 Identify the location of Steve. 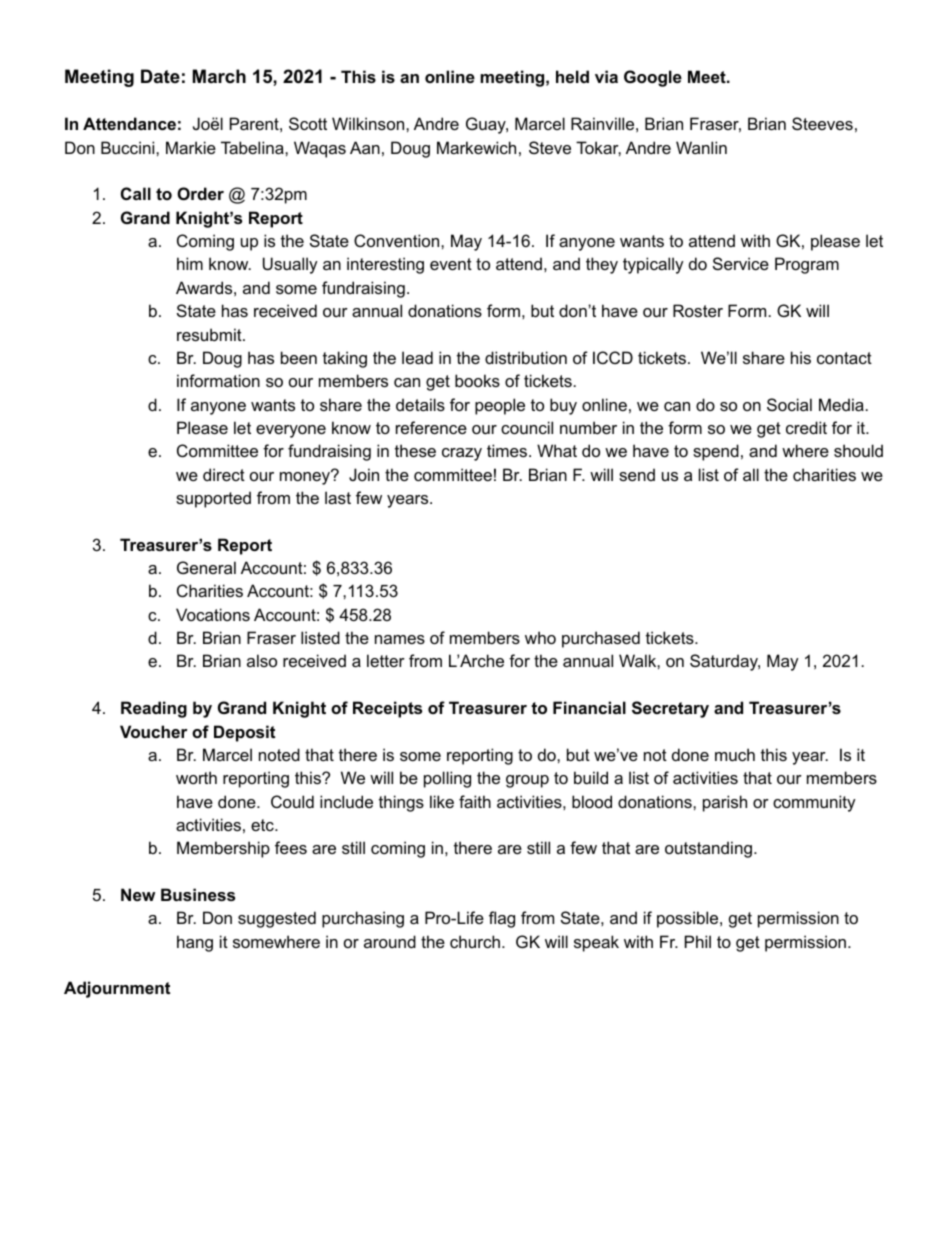
(550, 147).
